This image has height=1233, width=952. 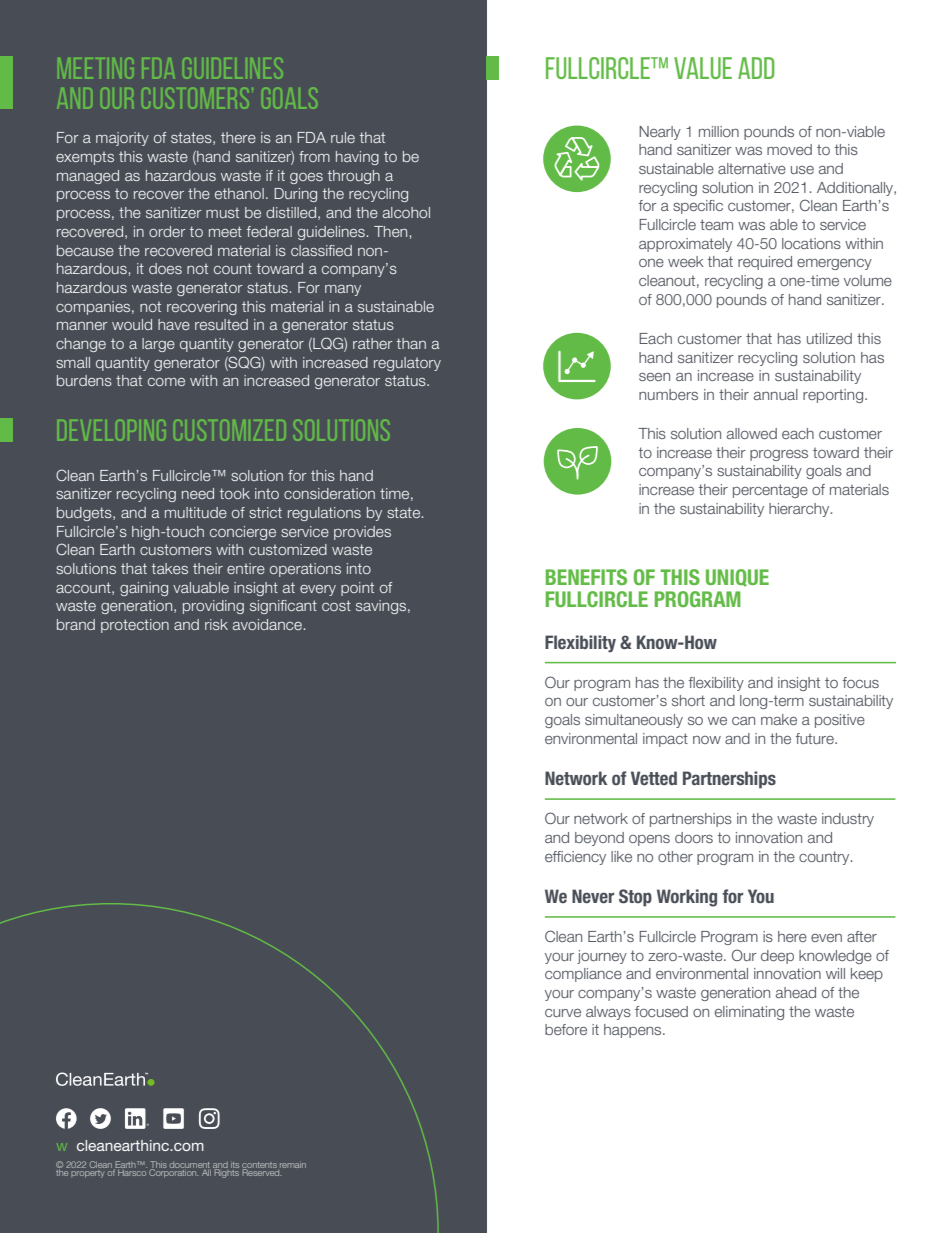 I want to click on million, so click(x=719, y=131).
